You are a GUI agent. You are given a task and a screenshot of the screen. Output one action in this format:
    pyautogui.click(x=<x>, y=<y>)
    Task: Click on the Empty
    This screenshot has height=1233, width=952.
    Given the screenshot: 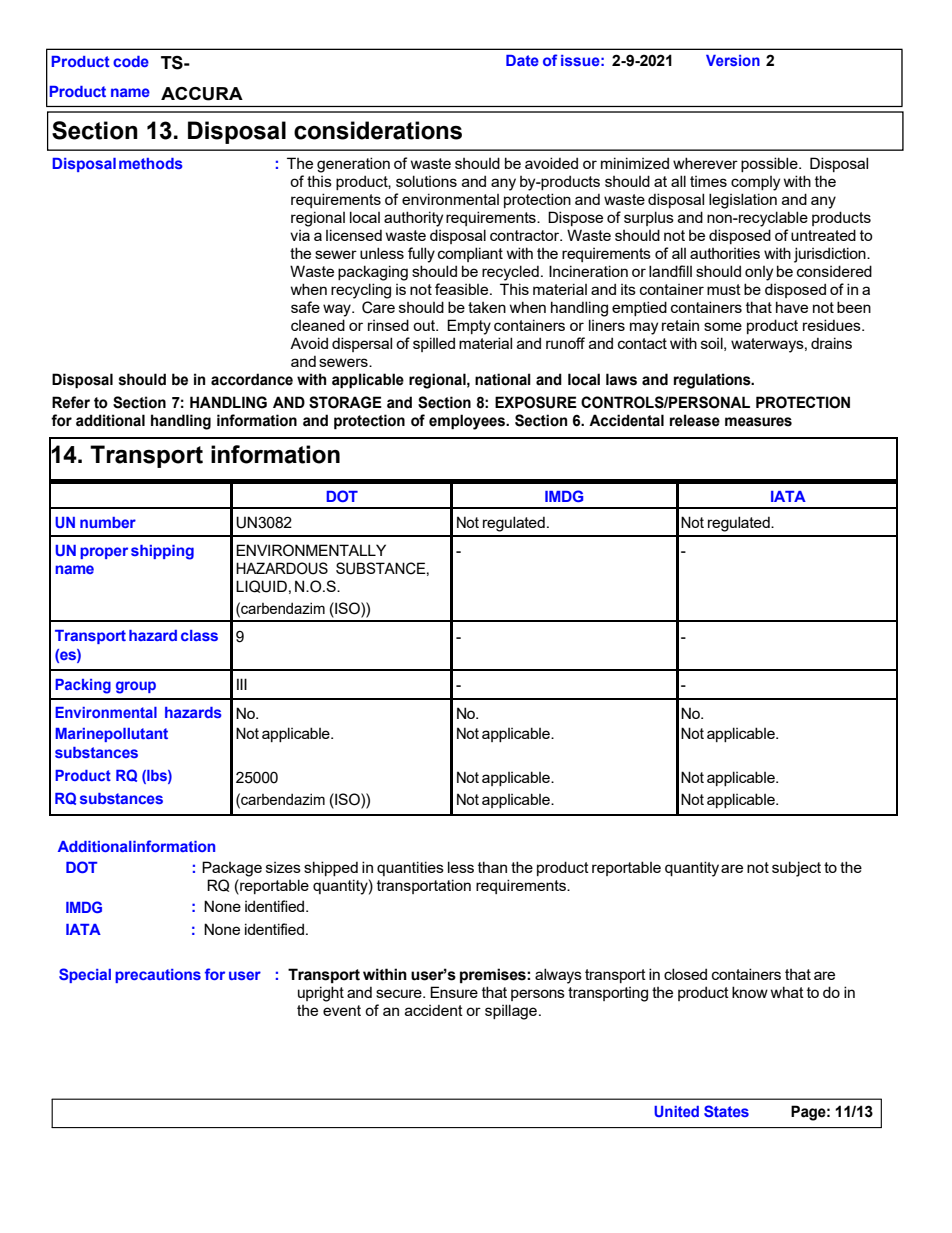 What is the action you would take?
    pyautogui.click(x=469, y=327)
